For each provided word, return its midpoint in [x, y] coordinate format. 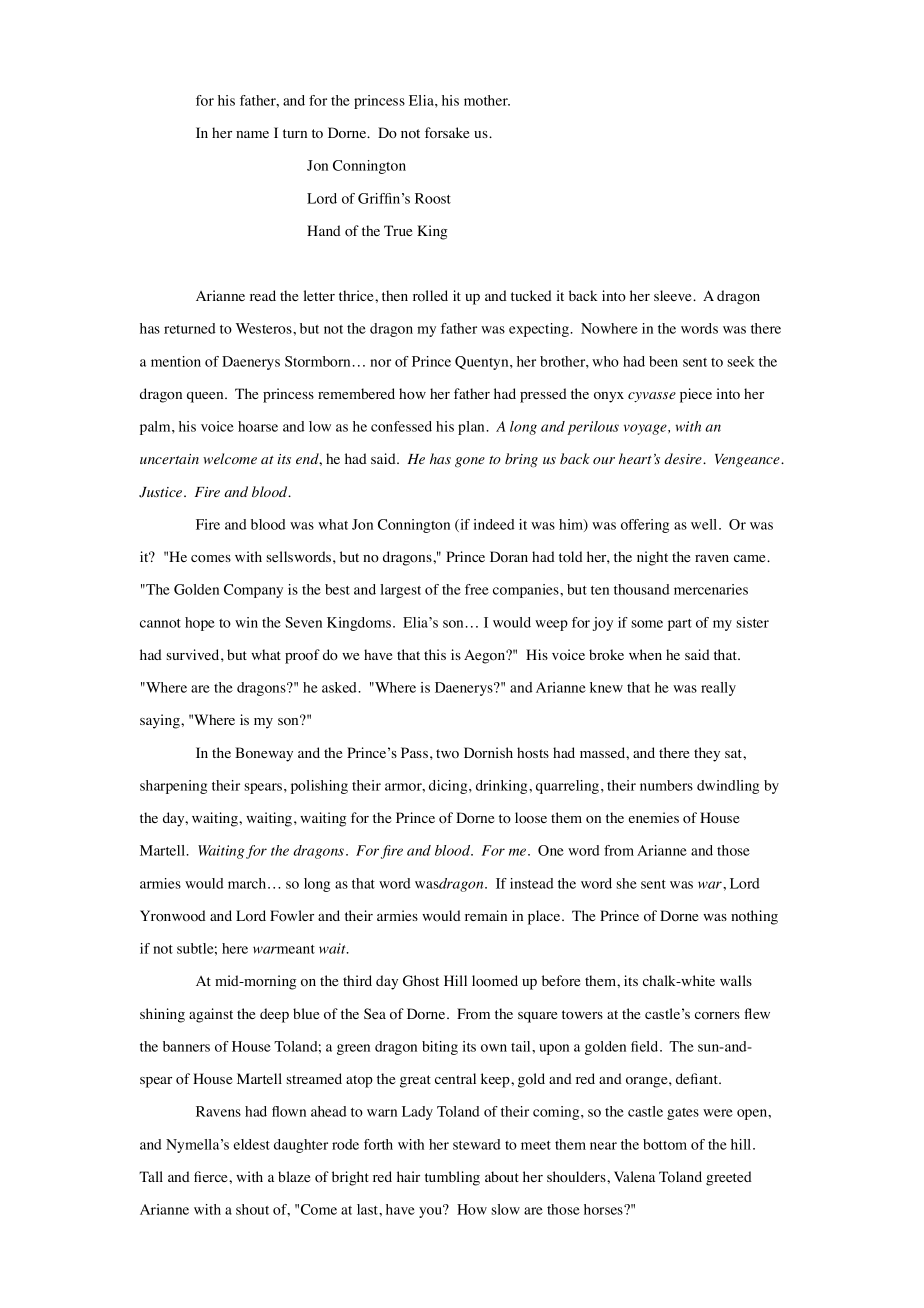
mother [487, 100]
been [663, 361]
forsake [447, 133]
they [707, 754]
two [447, 754]
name [252, 134]
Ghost [421, 981]
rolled [430, 296]
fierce [212, 1176]
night [652, 558]
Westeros [265, 328]
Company [253, 591]
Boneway [264, 754]
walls [736, 980]
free [477, 589]
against [211, 1015]
